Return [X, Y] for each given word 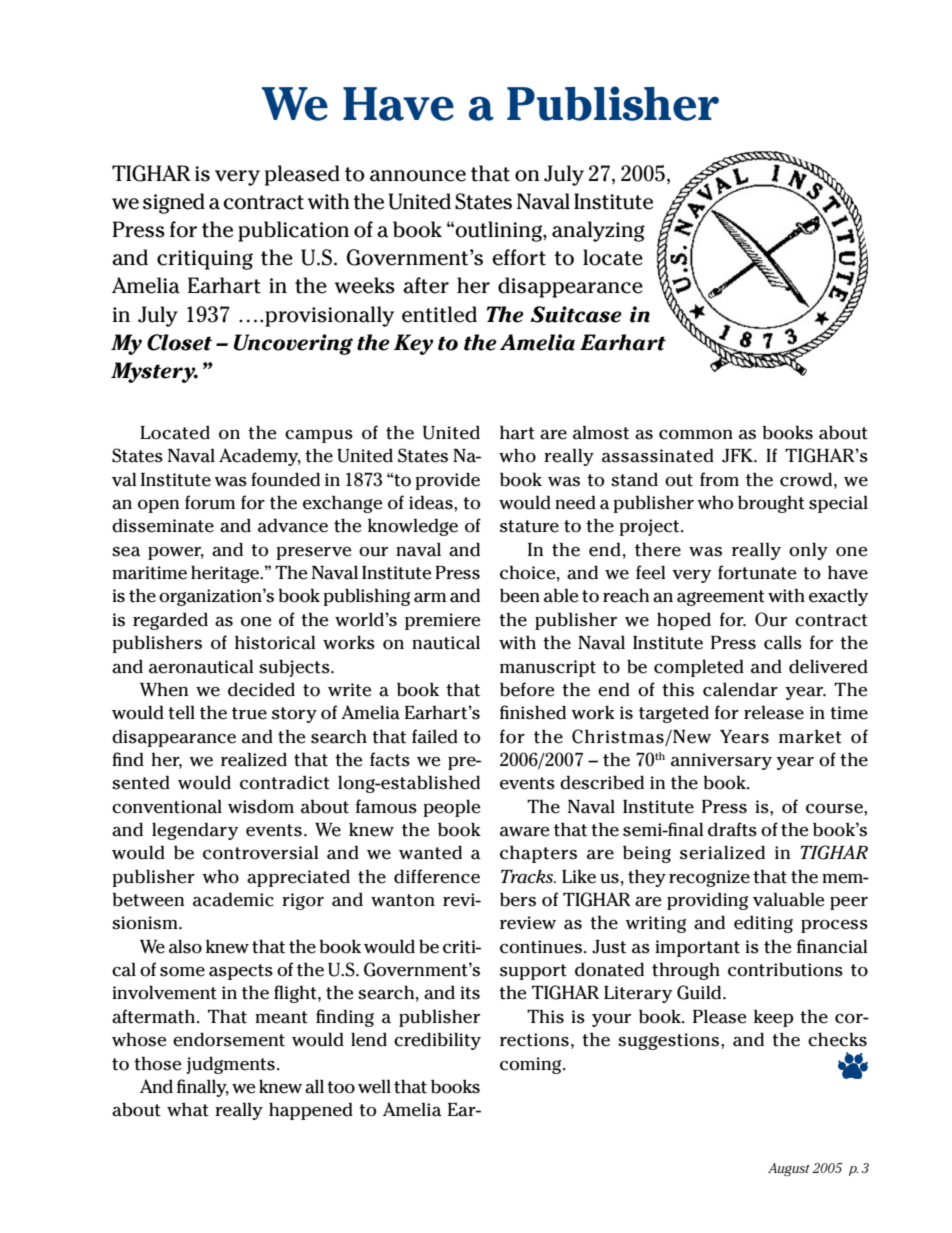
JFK [738, 455]
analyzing [598, 231]
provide [447, 481]
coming [532, 1065]
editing [763, 924]
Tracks [528, 876]
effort [519, 257]
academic [233, 899]
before [527, 689]
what [188, 1110]
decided [261, 690]
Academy [260, 457]
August [789, 1169]
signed [174, 203]
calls [783, 642]
